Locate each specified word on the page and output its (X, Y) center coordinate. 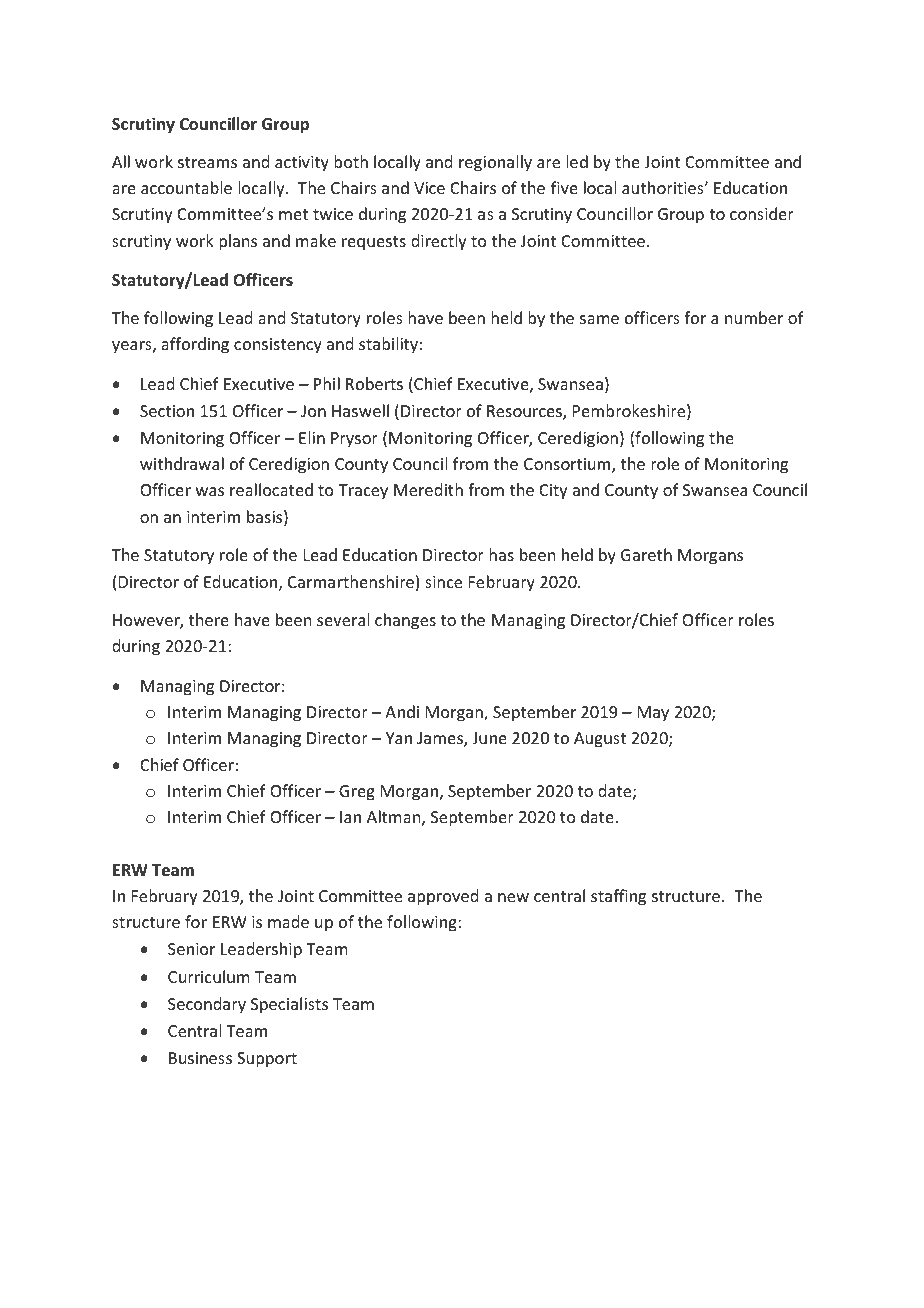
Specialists (289, 1005)
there (209, 619)
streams (207, 162)
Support (267, 1060)
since (443, 582)
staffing (618, 897)
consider (762, 213)
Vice (429, 188)
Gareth (646, 554)
